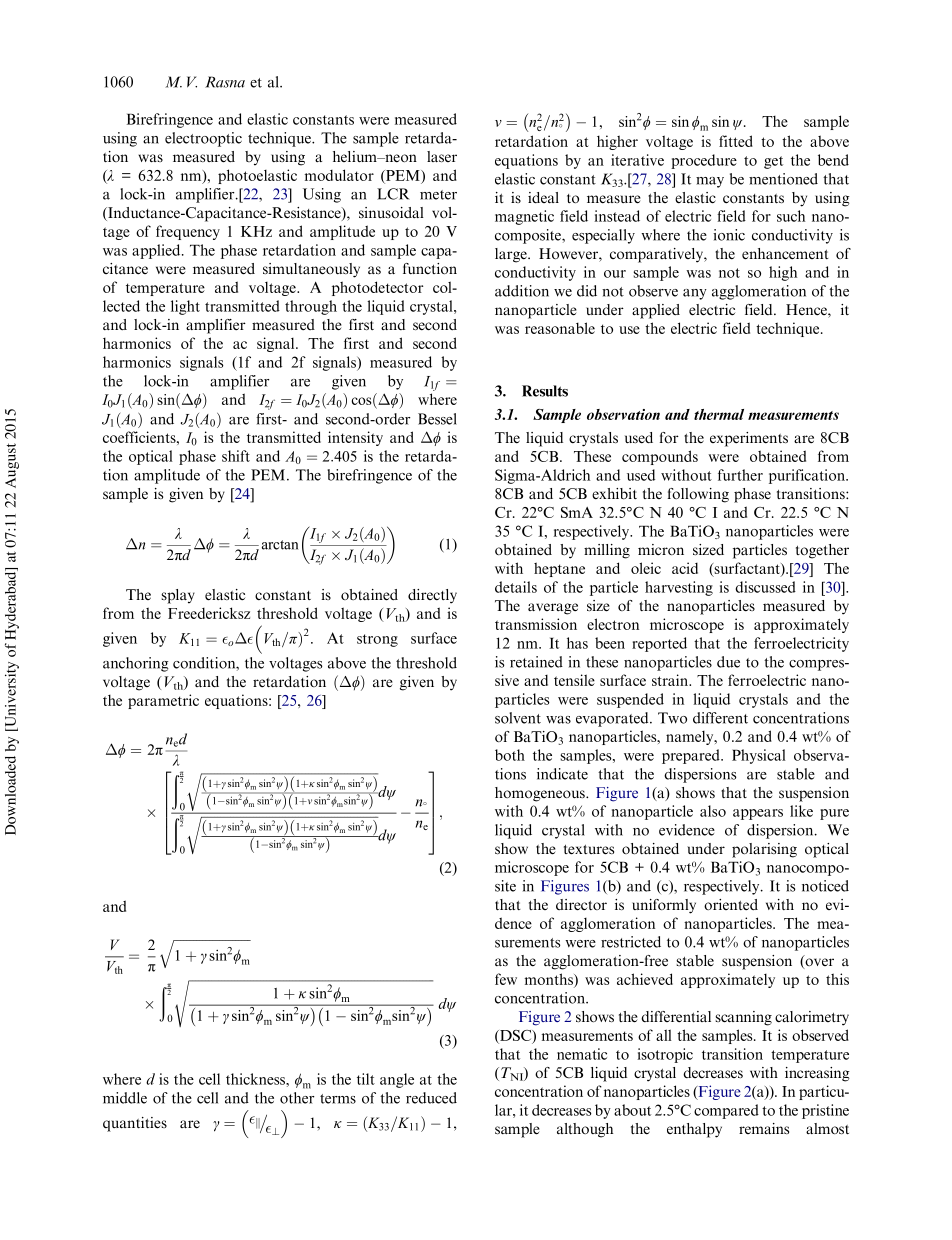 The image size is (952, 1240). I want to click on shift, so click(236, 456).
